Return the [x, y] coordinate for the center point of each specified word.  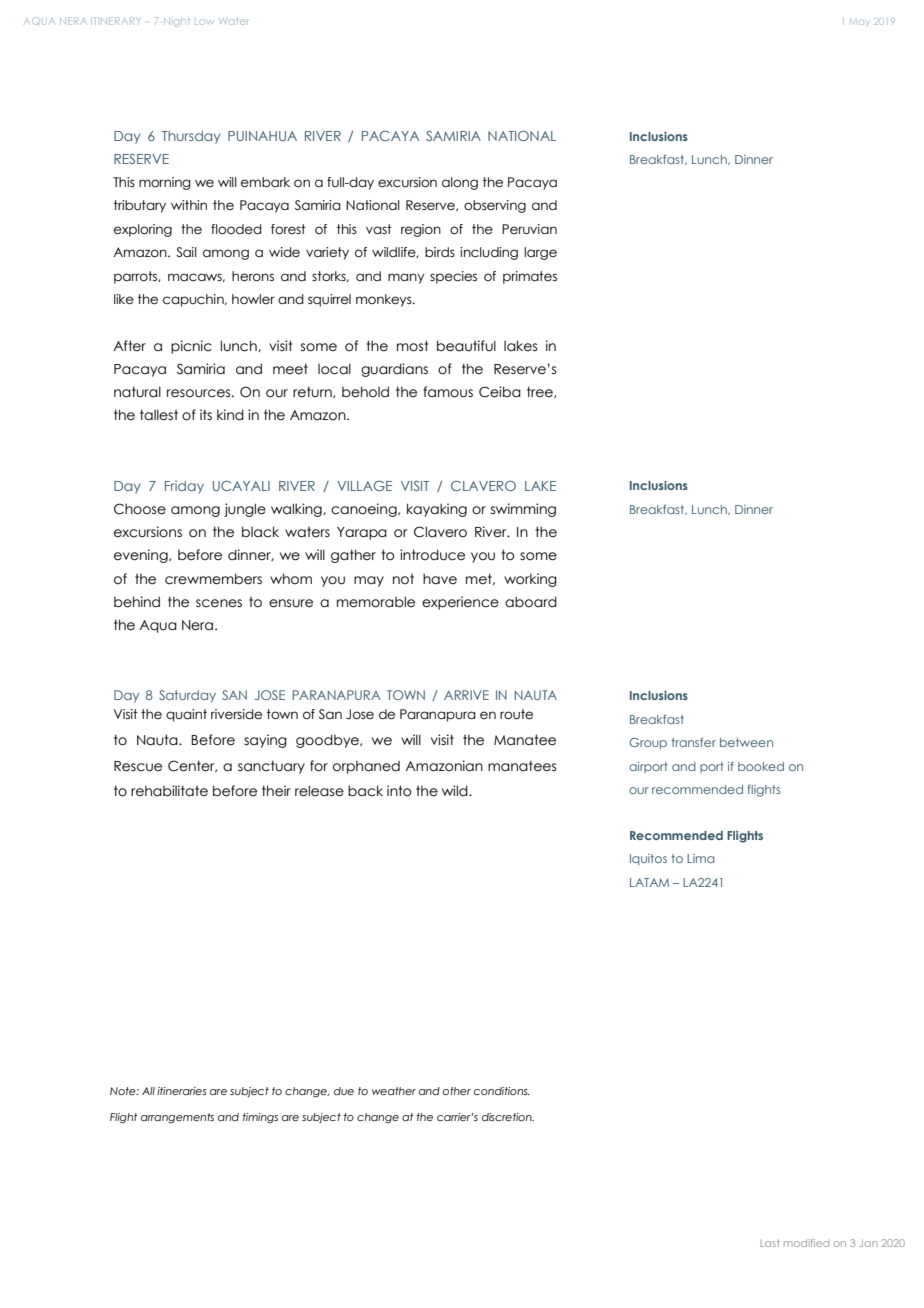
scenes [219, 603]
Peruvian [529, 229]
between [746, 742]
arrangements [177, 1118]
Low [204, 22]
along [460, 183]
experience [460, 603]
